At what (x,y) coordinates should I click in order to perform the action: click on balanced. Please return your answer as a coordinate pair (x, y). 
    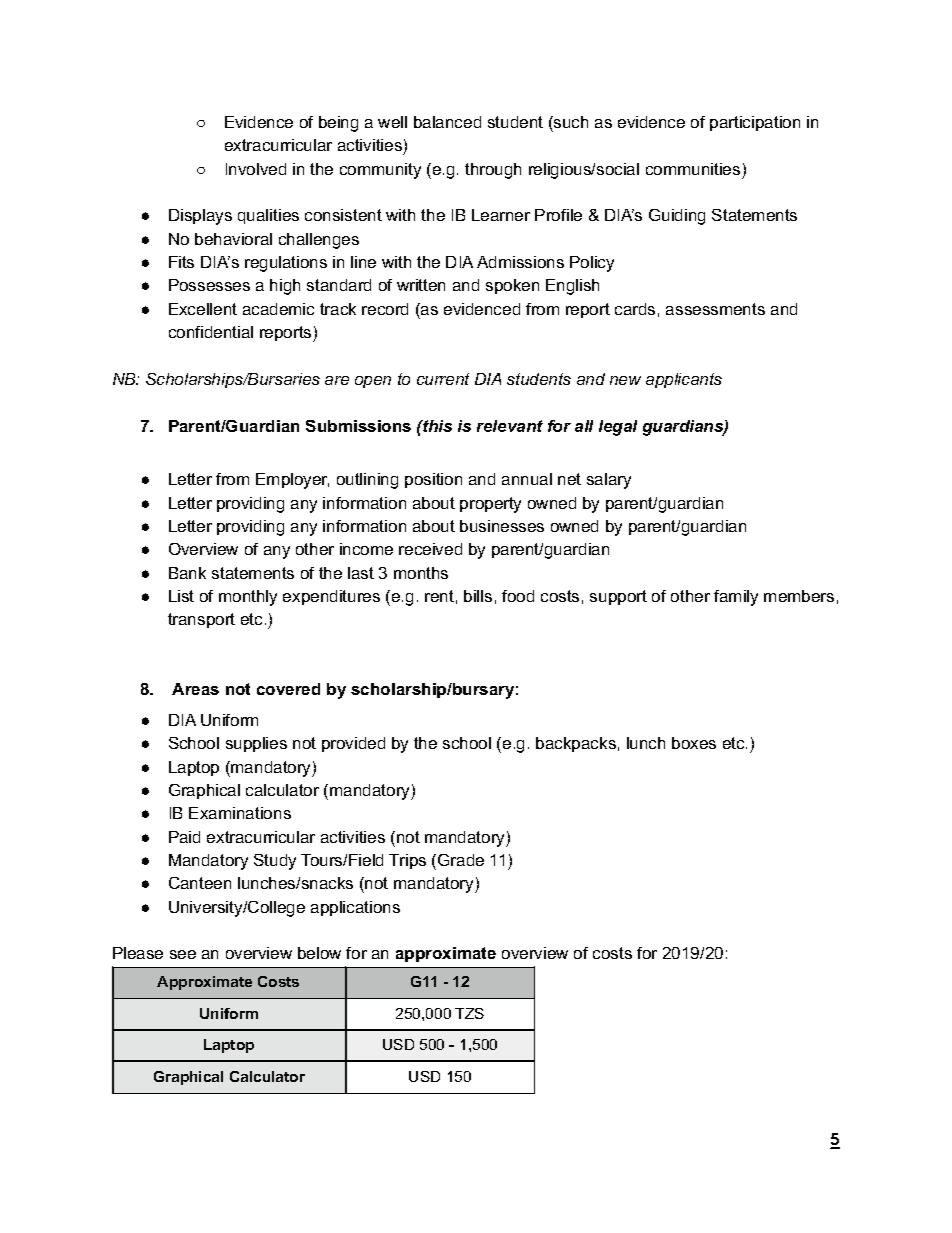
    Looking at the image, I should click on (447, 122).
